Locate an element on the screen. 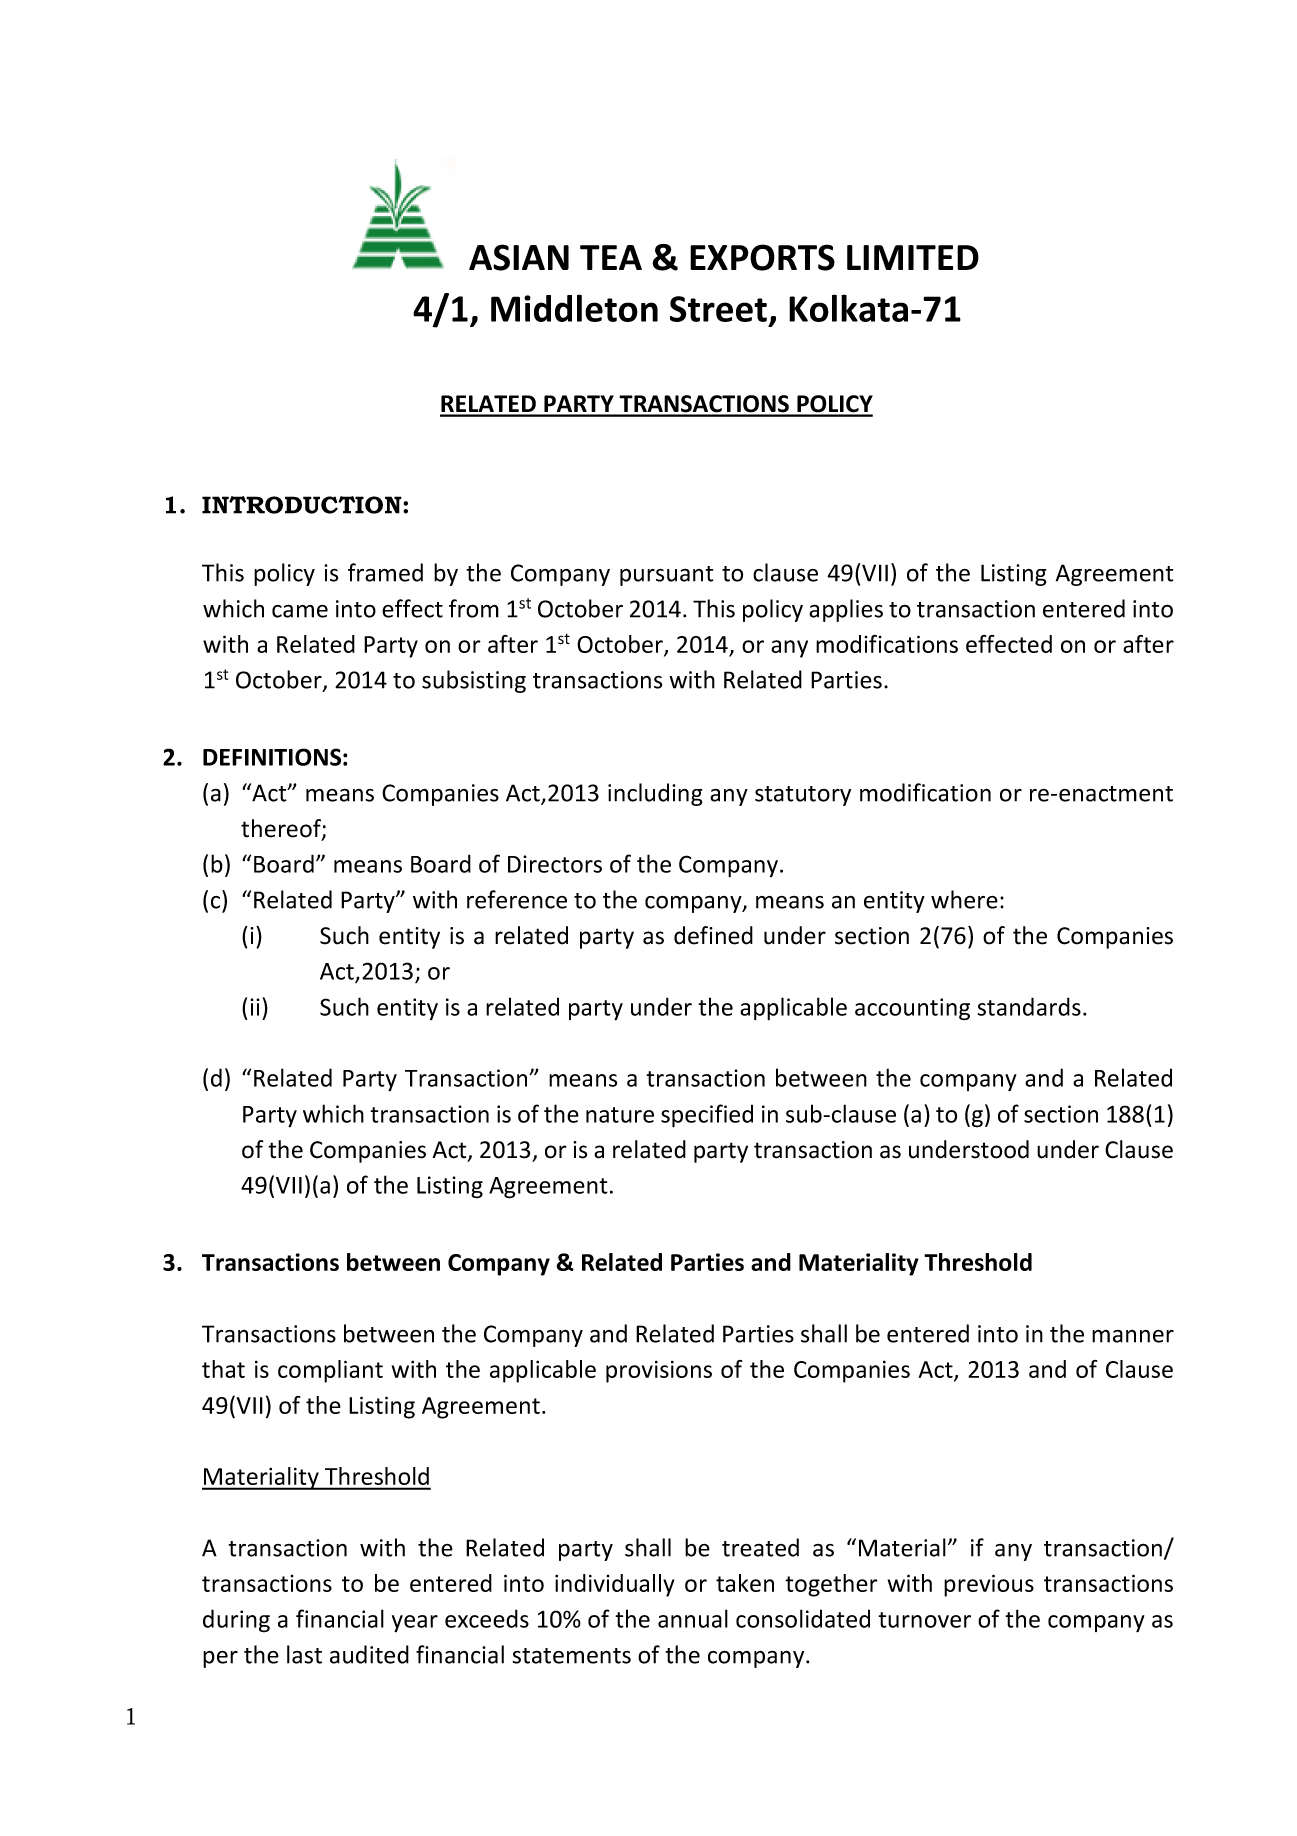 The image size is (1297, 1836). defined is located at coordinates (713, 935).
